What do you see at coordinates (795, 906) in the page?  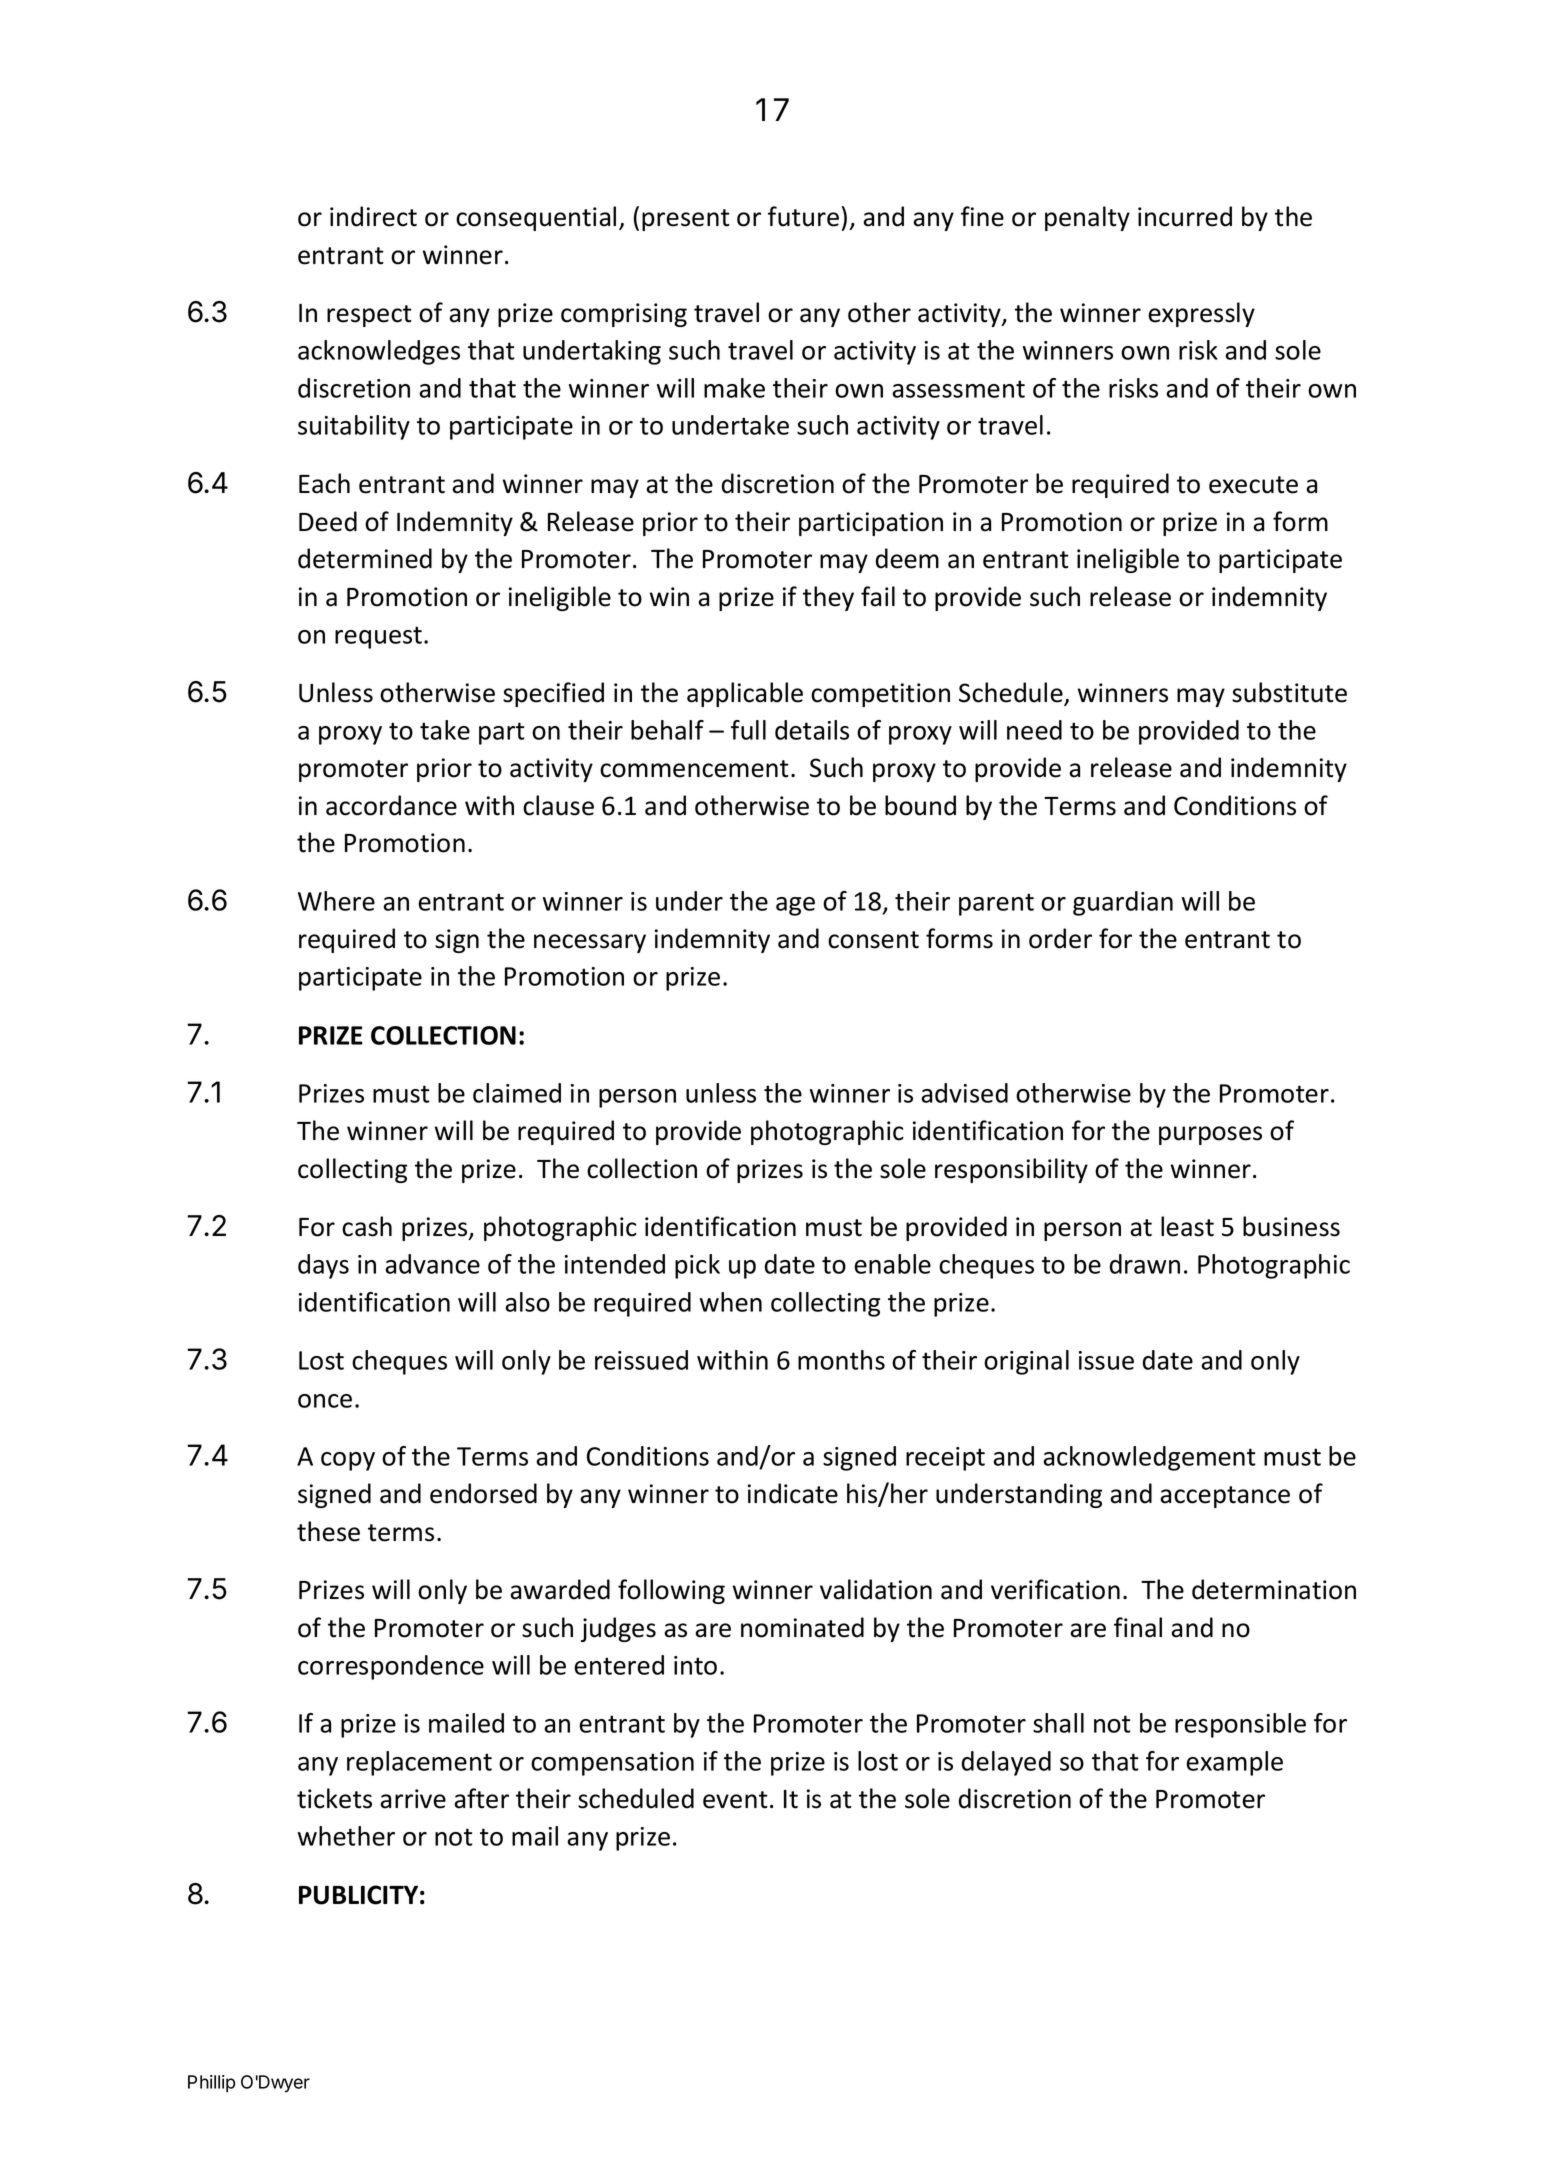 I see `age` at bounding box center [795, 906].
